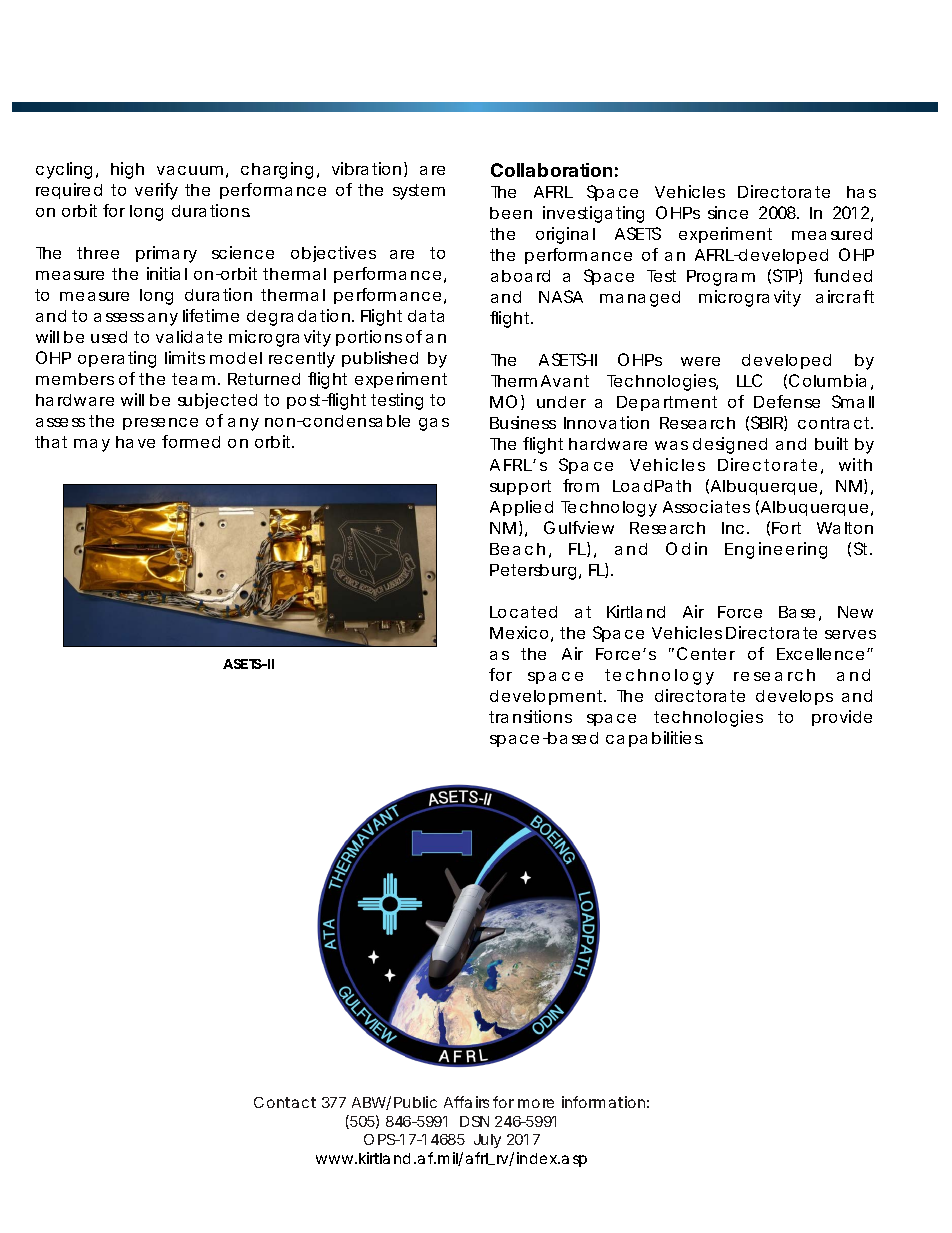 The width and height of the screenshot is (952, 1233). I want to click on development, so click(546, 697).
